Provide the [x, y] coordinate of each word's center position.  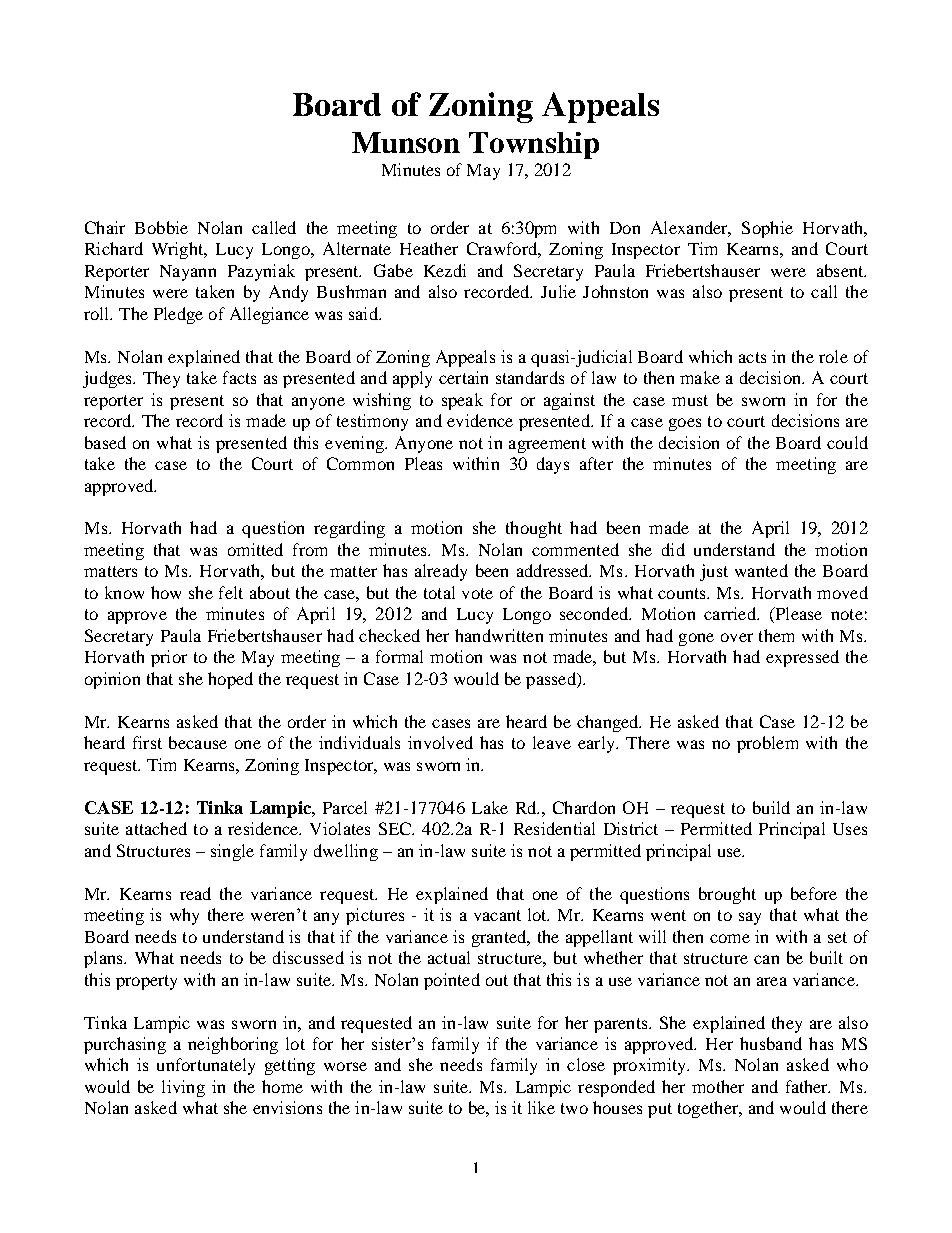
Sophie [767, 229]
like [541, 1107]
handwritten [499, 635]
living [183, 1088]
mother [718, 1086]
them [776, 635]
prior [169, 658]
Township [534, 145]
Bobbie [161, 227]
